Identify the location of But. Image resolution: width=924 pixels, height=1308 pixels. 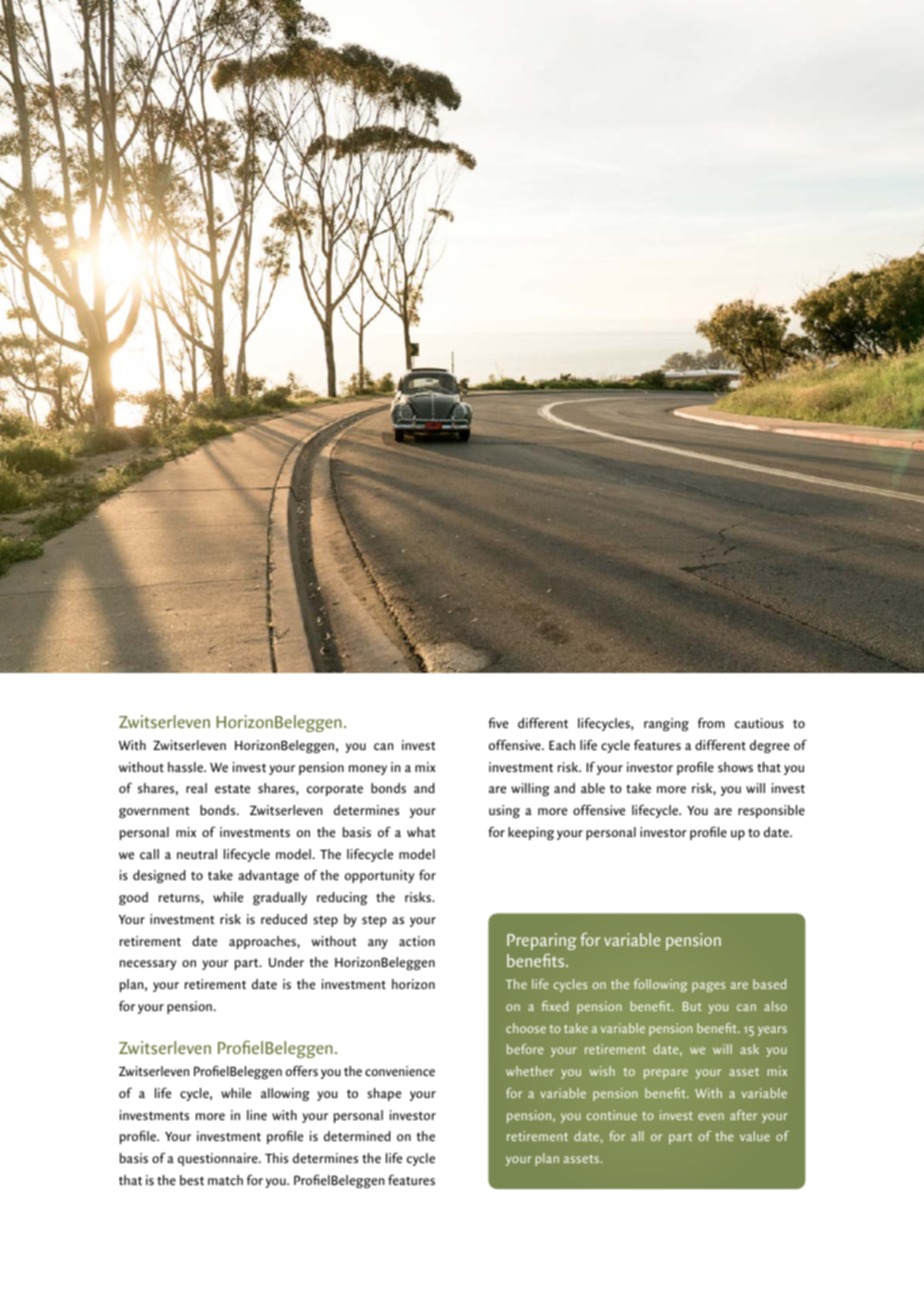
(692, 1006).
